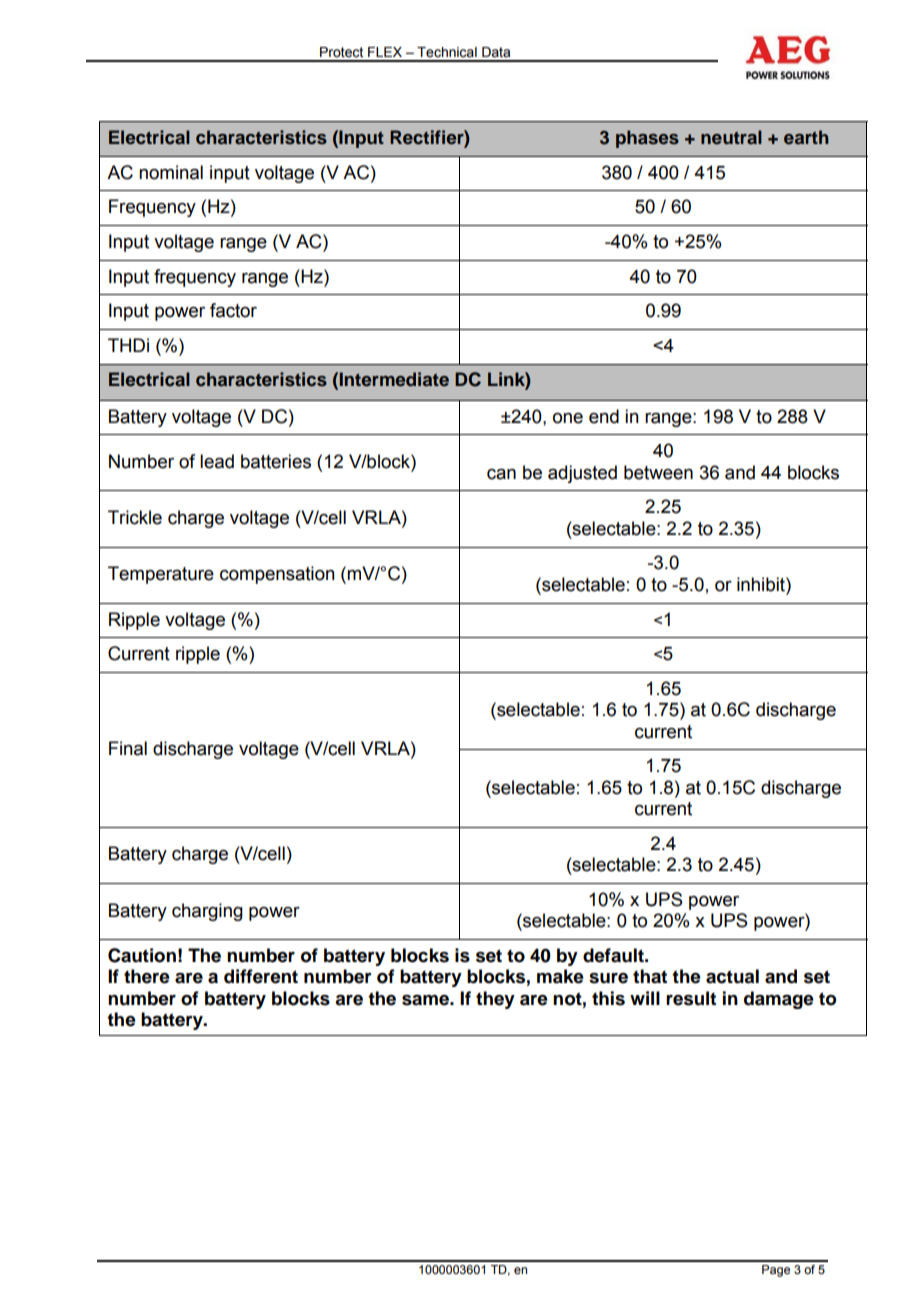 The image size is (924, 1308). What do you see at coordinates (691, 998) in the screenshot?
I see `result` at bounding box center [691, 998].
